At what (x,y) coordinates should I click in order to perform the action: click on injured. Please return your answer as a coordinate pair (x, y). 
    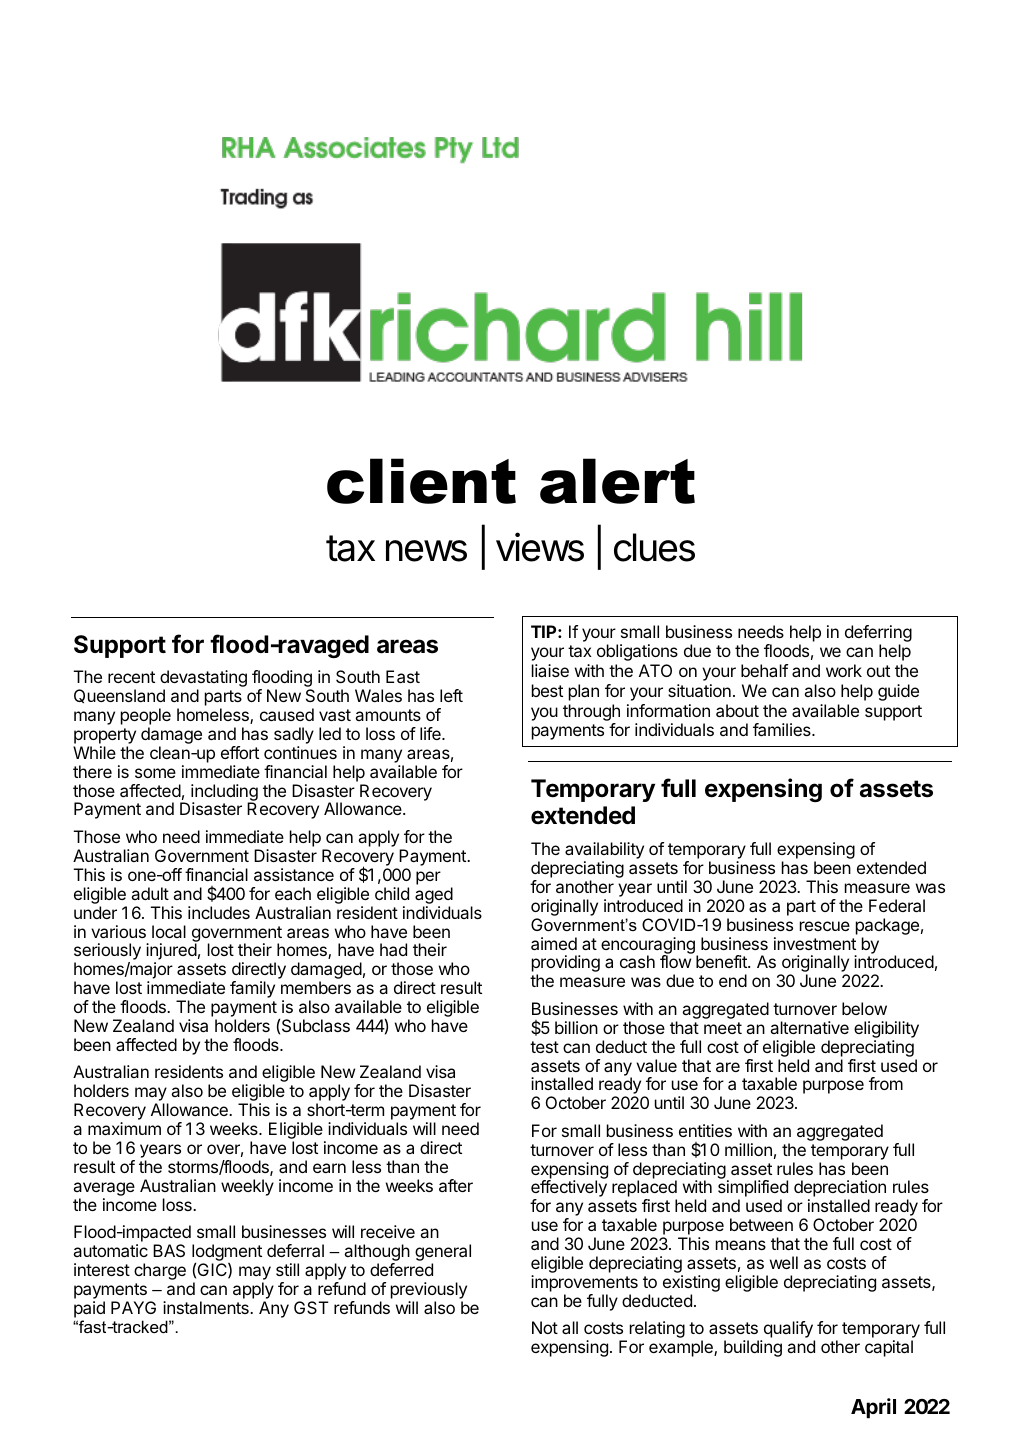
    Looking at the image, I should click on (171, 953).
